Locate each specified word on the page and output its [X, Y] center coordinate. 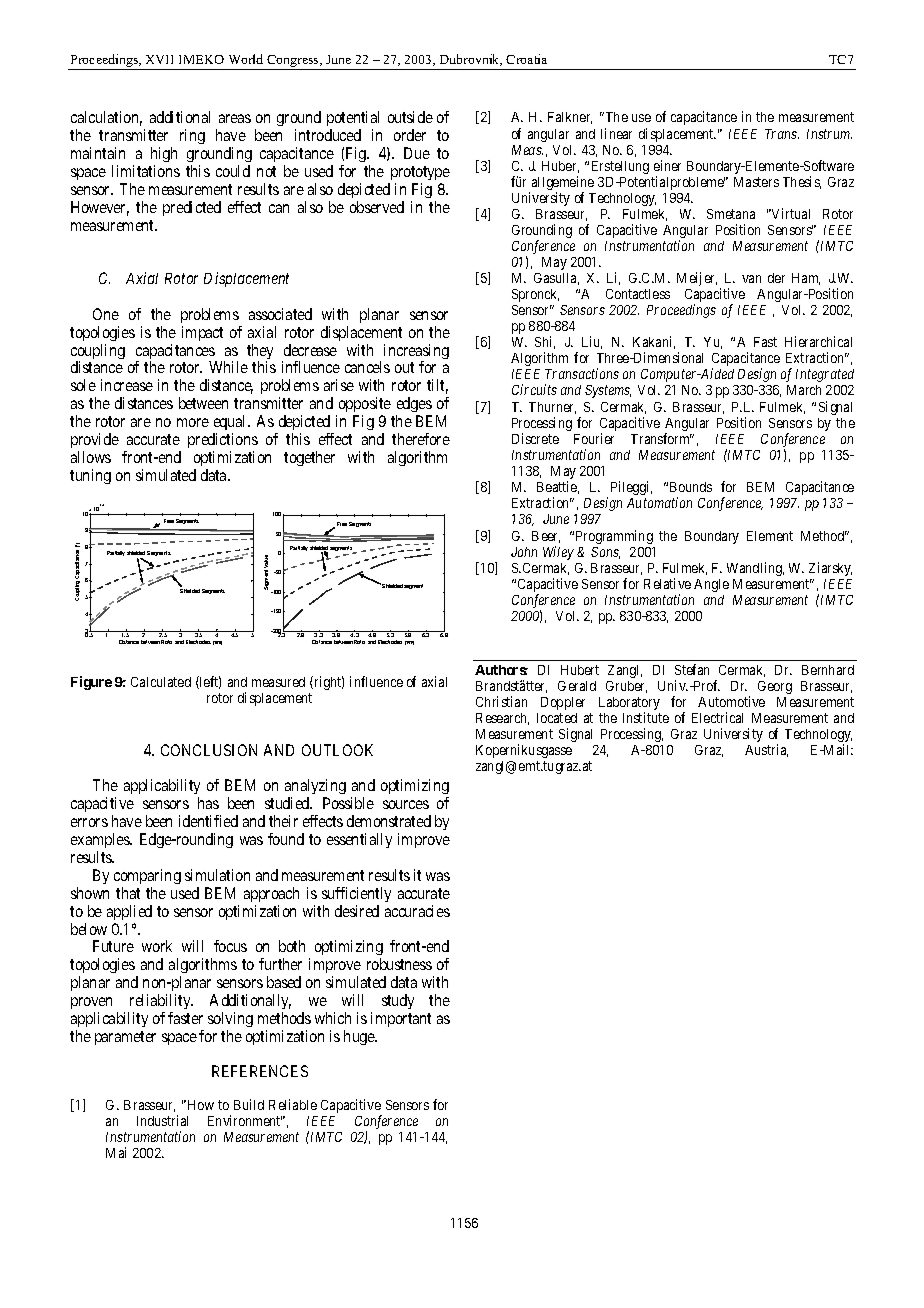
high [164, 156]
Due [417, 153]
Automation [659, 502]
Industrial [162, 1120]
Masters [756, 182]
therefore [421, 439]
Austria [766, 750]
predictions [223, 440]
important [401, 1019]
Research [502, 719]
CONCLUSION [209, 750]
